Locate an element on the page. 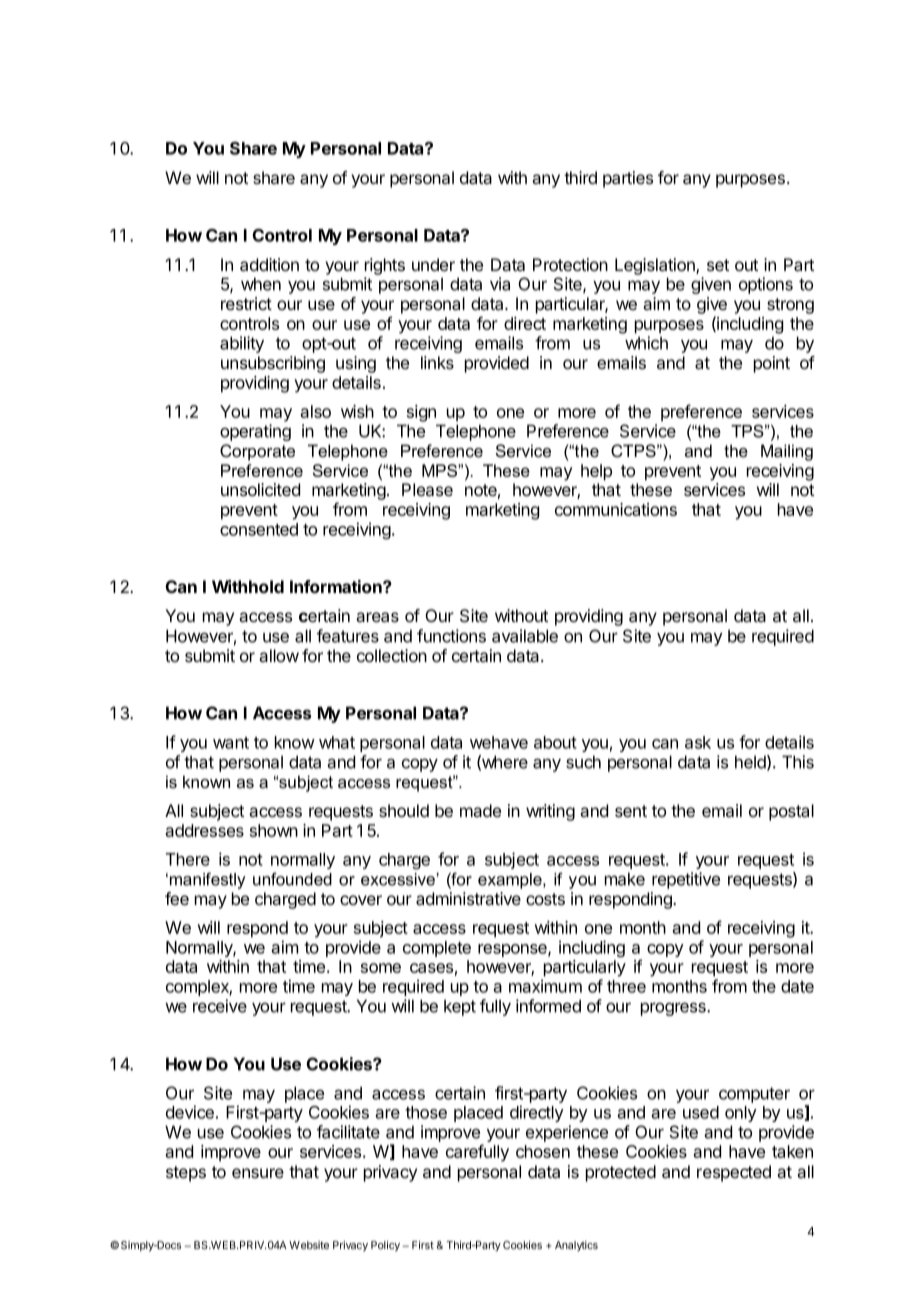 The height and width of the document is (1307, 924). restrict is located at coordinates (246, 303).
